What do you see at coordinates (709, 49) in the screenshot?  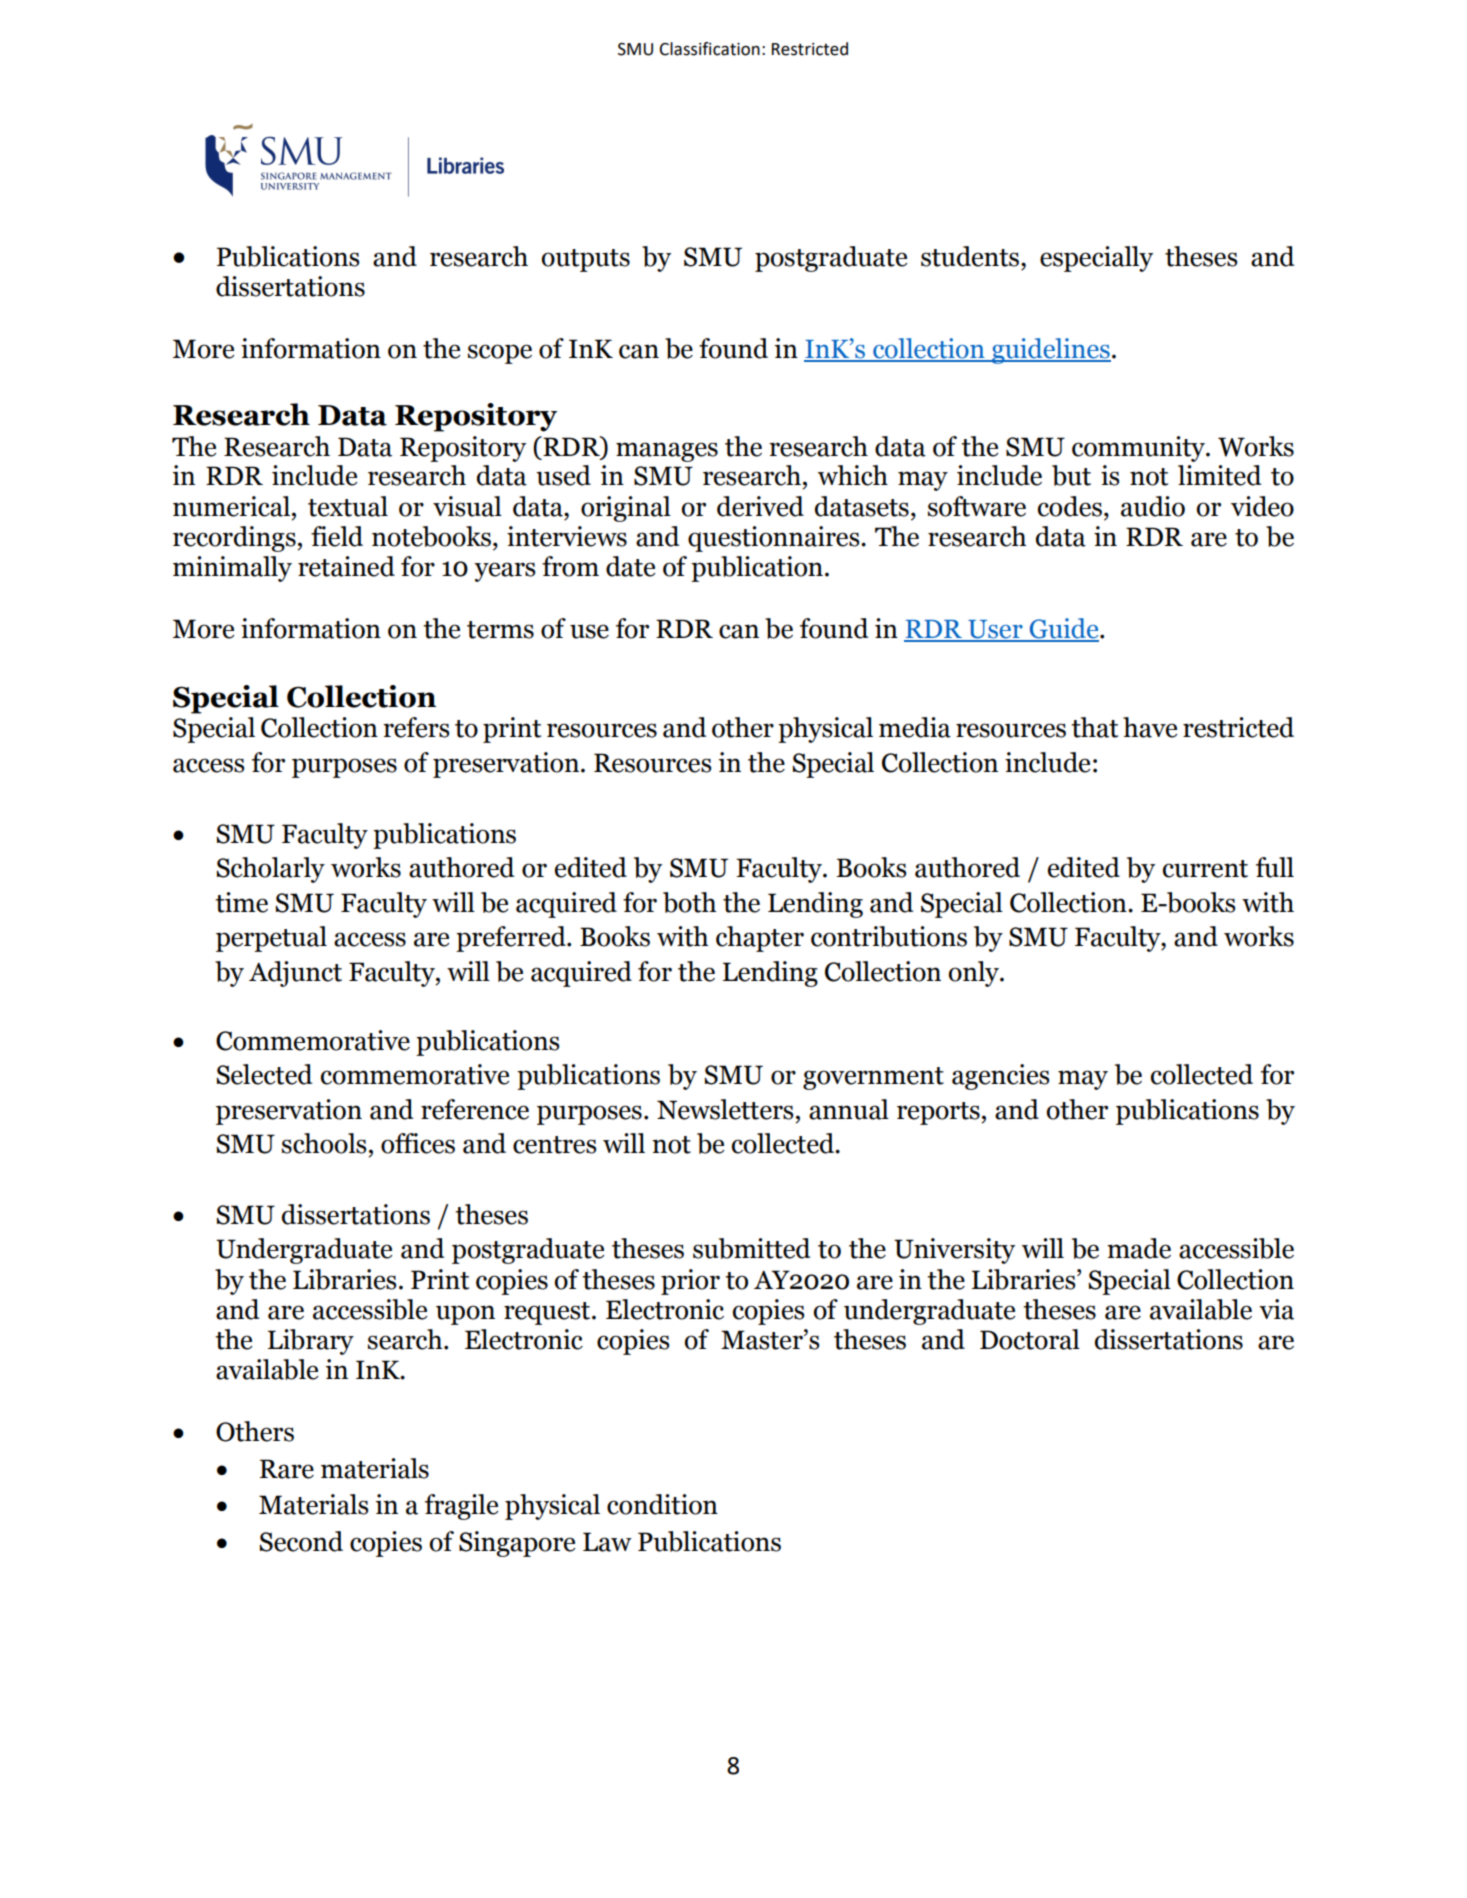 I see `Classification` at bounding box center [709, 49].
